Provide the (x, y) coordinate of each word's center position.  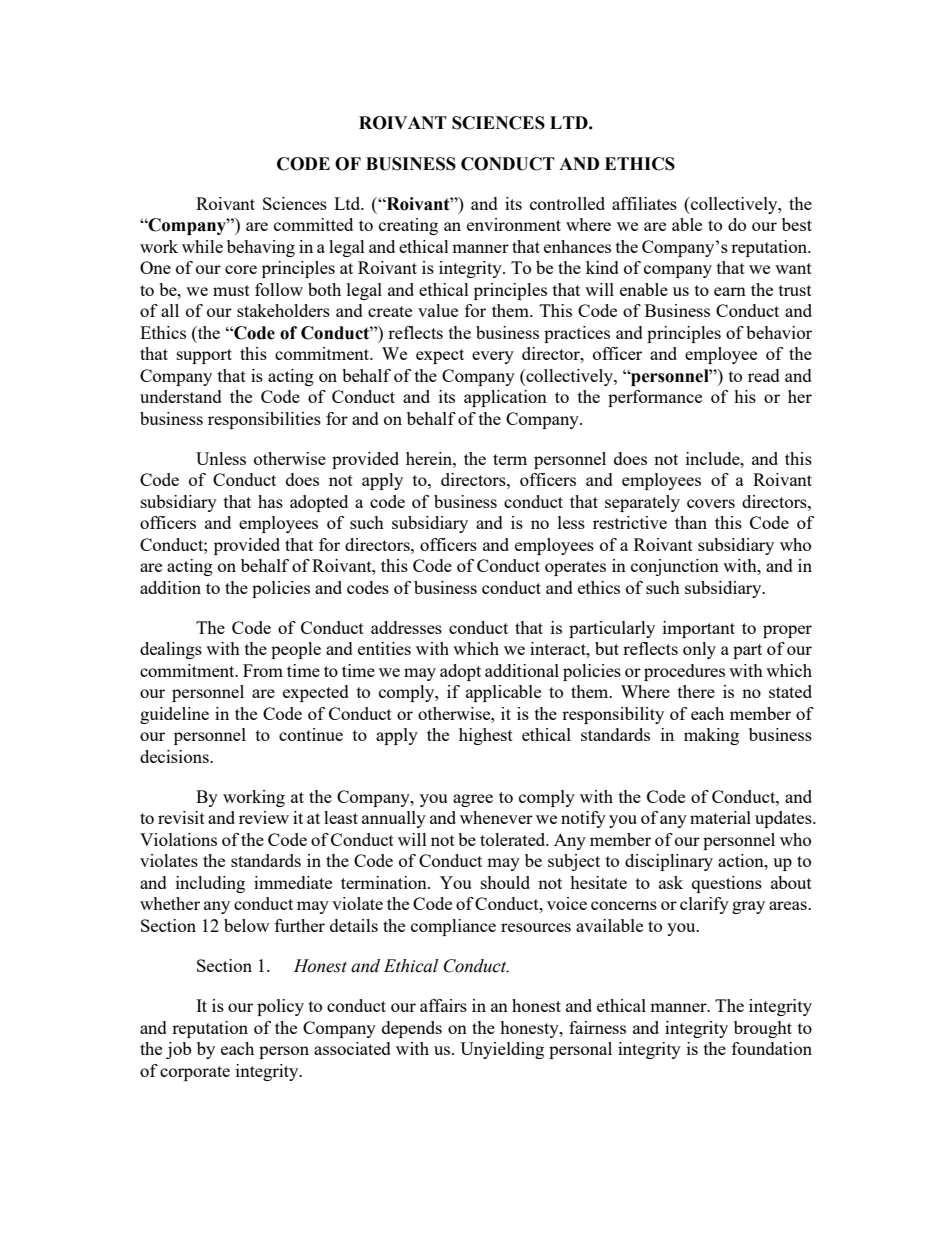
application (505, 398)
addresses (406, 627)
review (264, 817)
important (699, 629)
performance (655, 398)
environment (514, 224)
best (797, 224)
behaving (261, 248)
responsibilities (264, 420)
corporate (195, 1073)
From (263, 670)
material (720, 817)
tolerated (514, 839)
